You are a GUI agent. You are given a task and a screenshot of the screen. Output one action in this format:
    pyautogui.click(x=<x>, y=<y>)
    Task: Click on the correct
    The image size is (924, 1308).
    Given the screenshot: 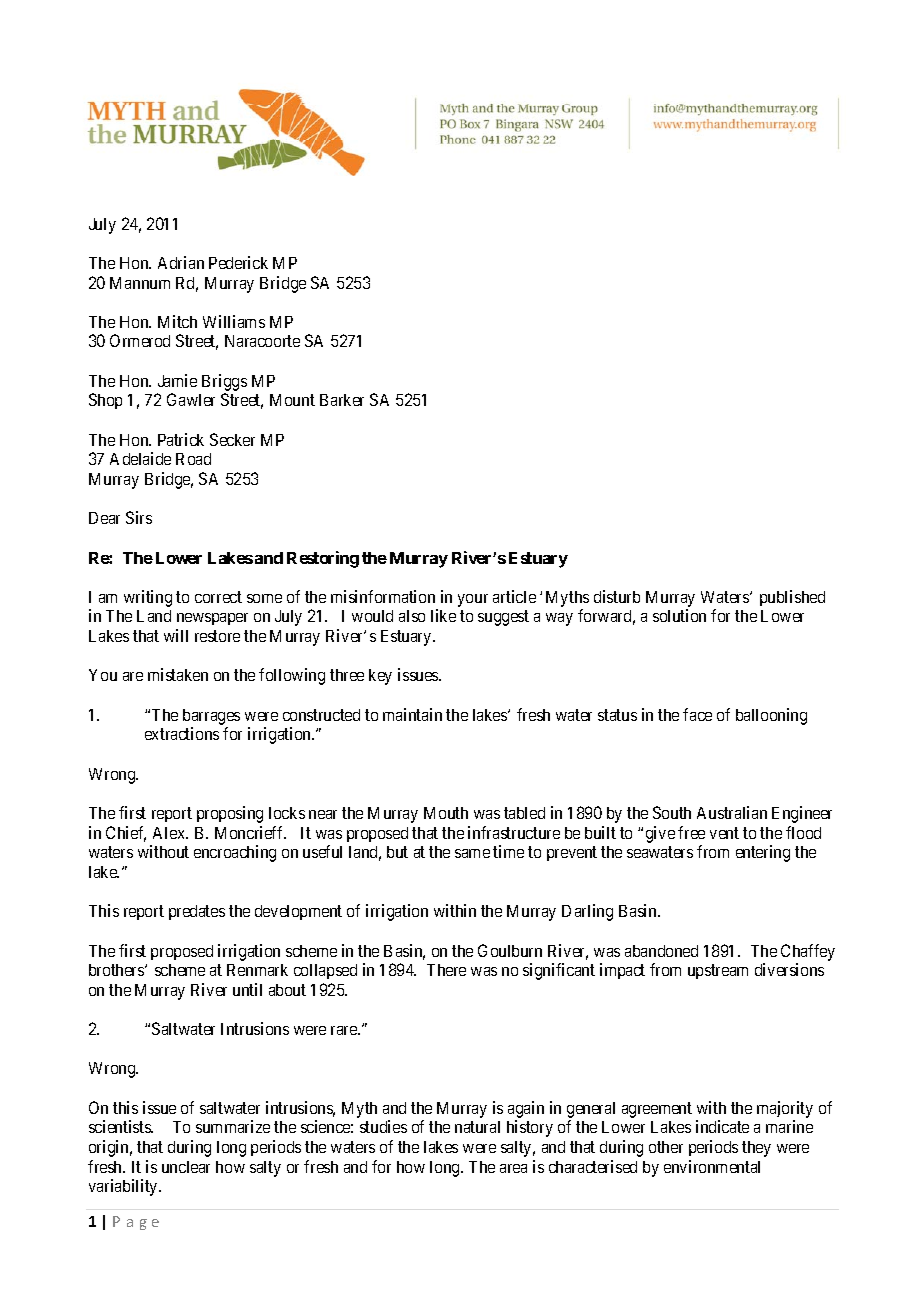 What is the action you would take?
    pyautogui.click(x=218, y=597)
